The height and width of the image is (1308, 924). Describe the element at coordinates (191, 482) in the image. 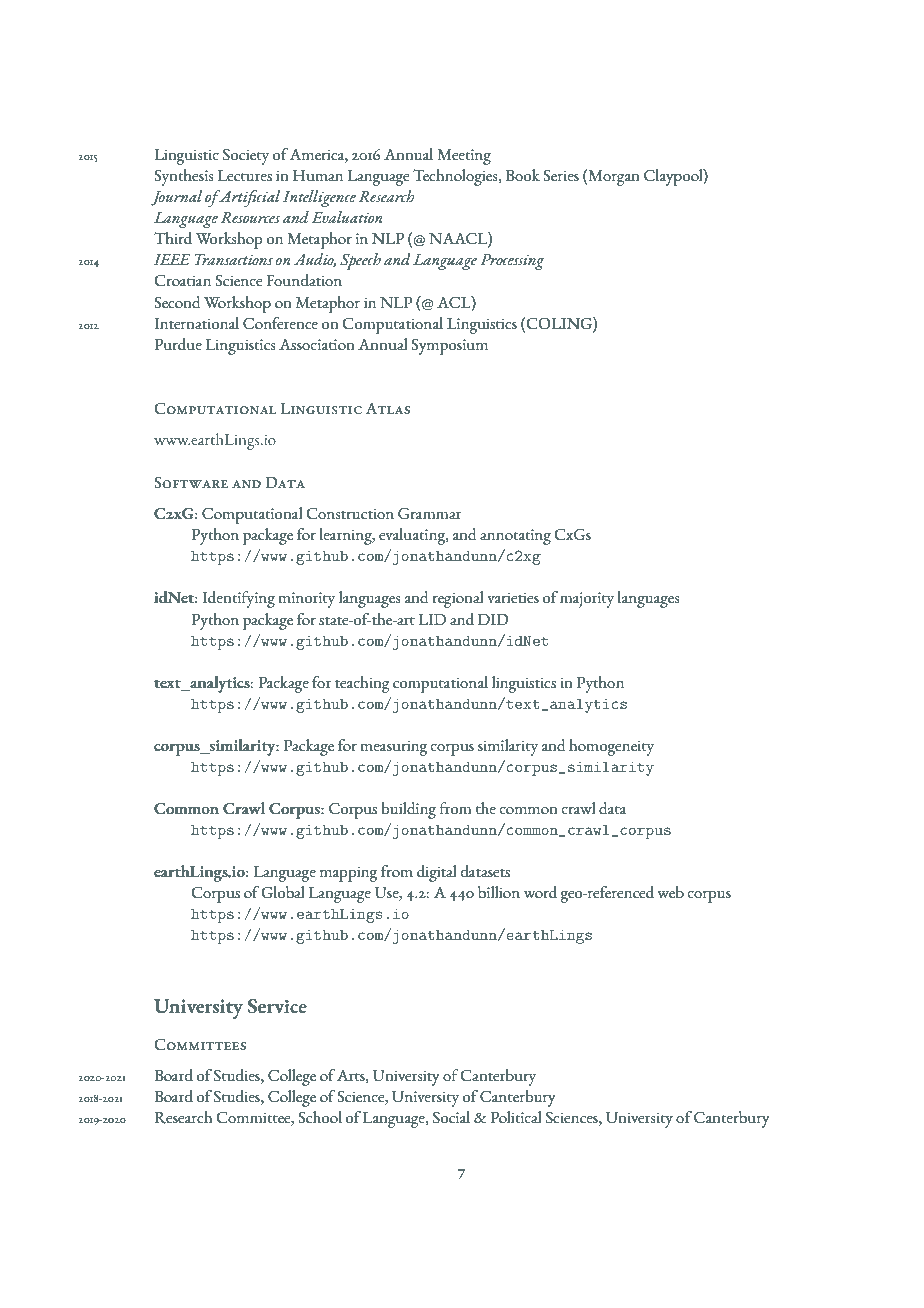

I see `Software` at that location.
